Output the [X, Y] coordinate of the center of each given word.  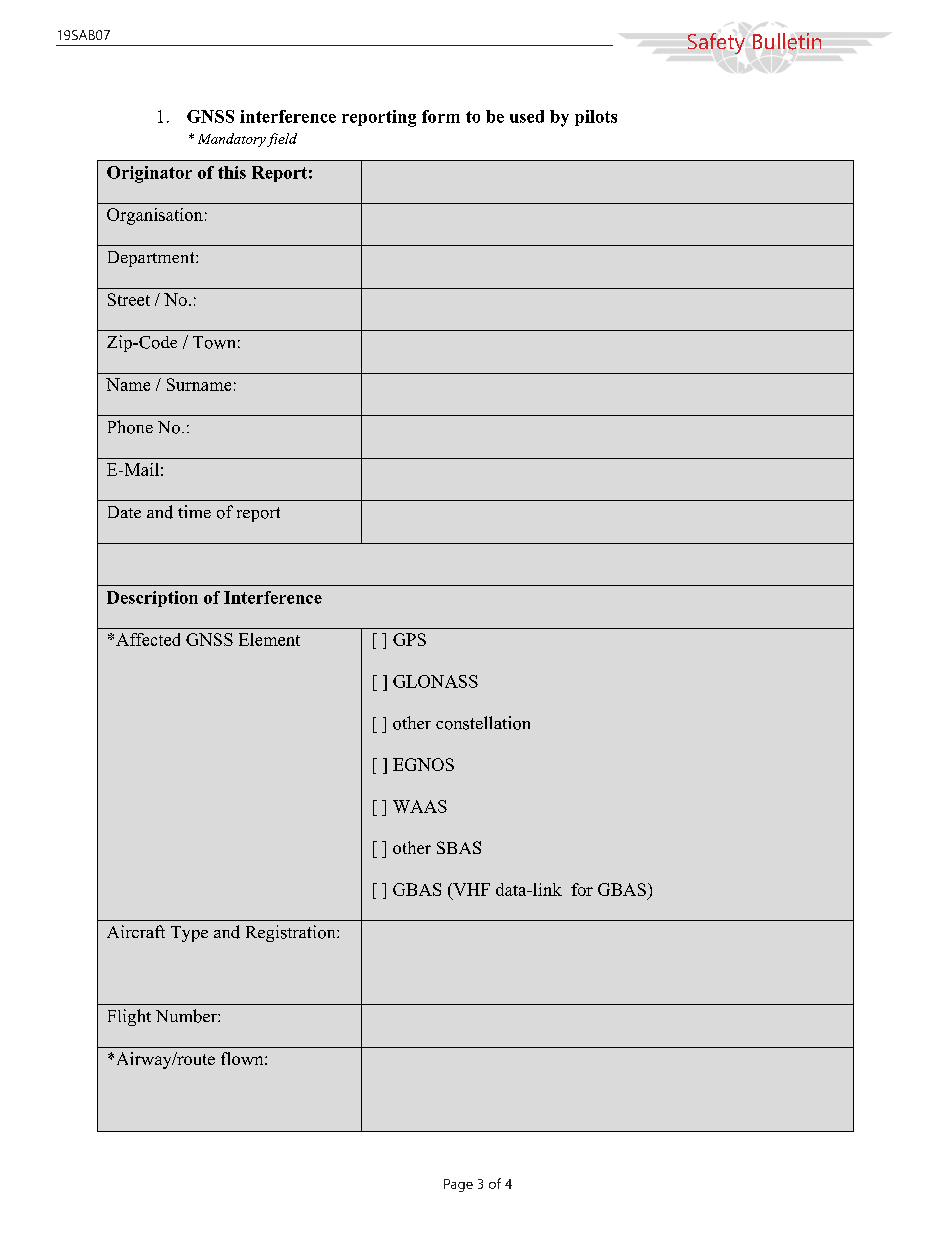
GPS [409, 639]
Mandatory [232, 140]
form [441, 116]
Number [187, 1016]
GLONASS [435, 681]
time [194, 511]
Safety [716, 43]
